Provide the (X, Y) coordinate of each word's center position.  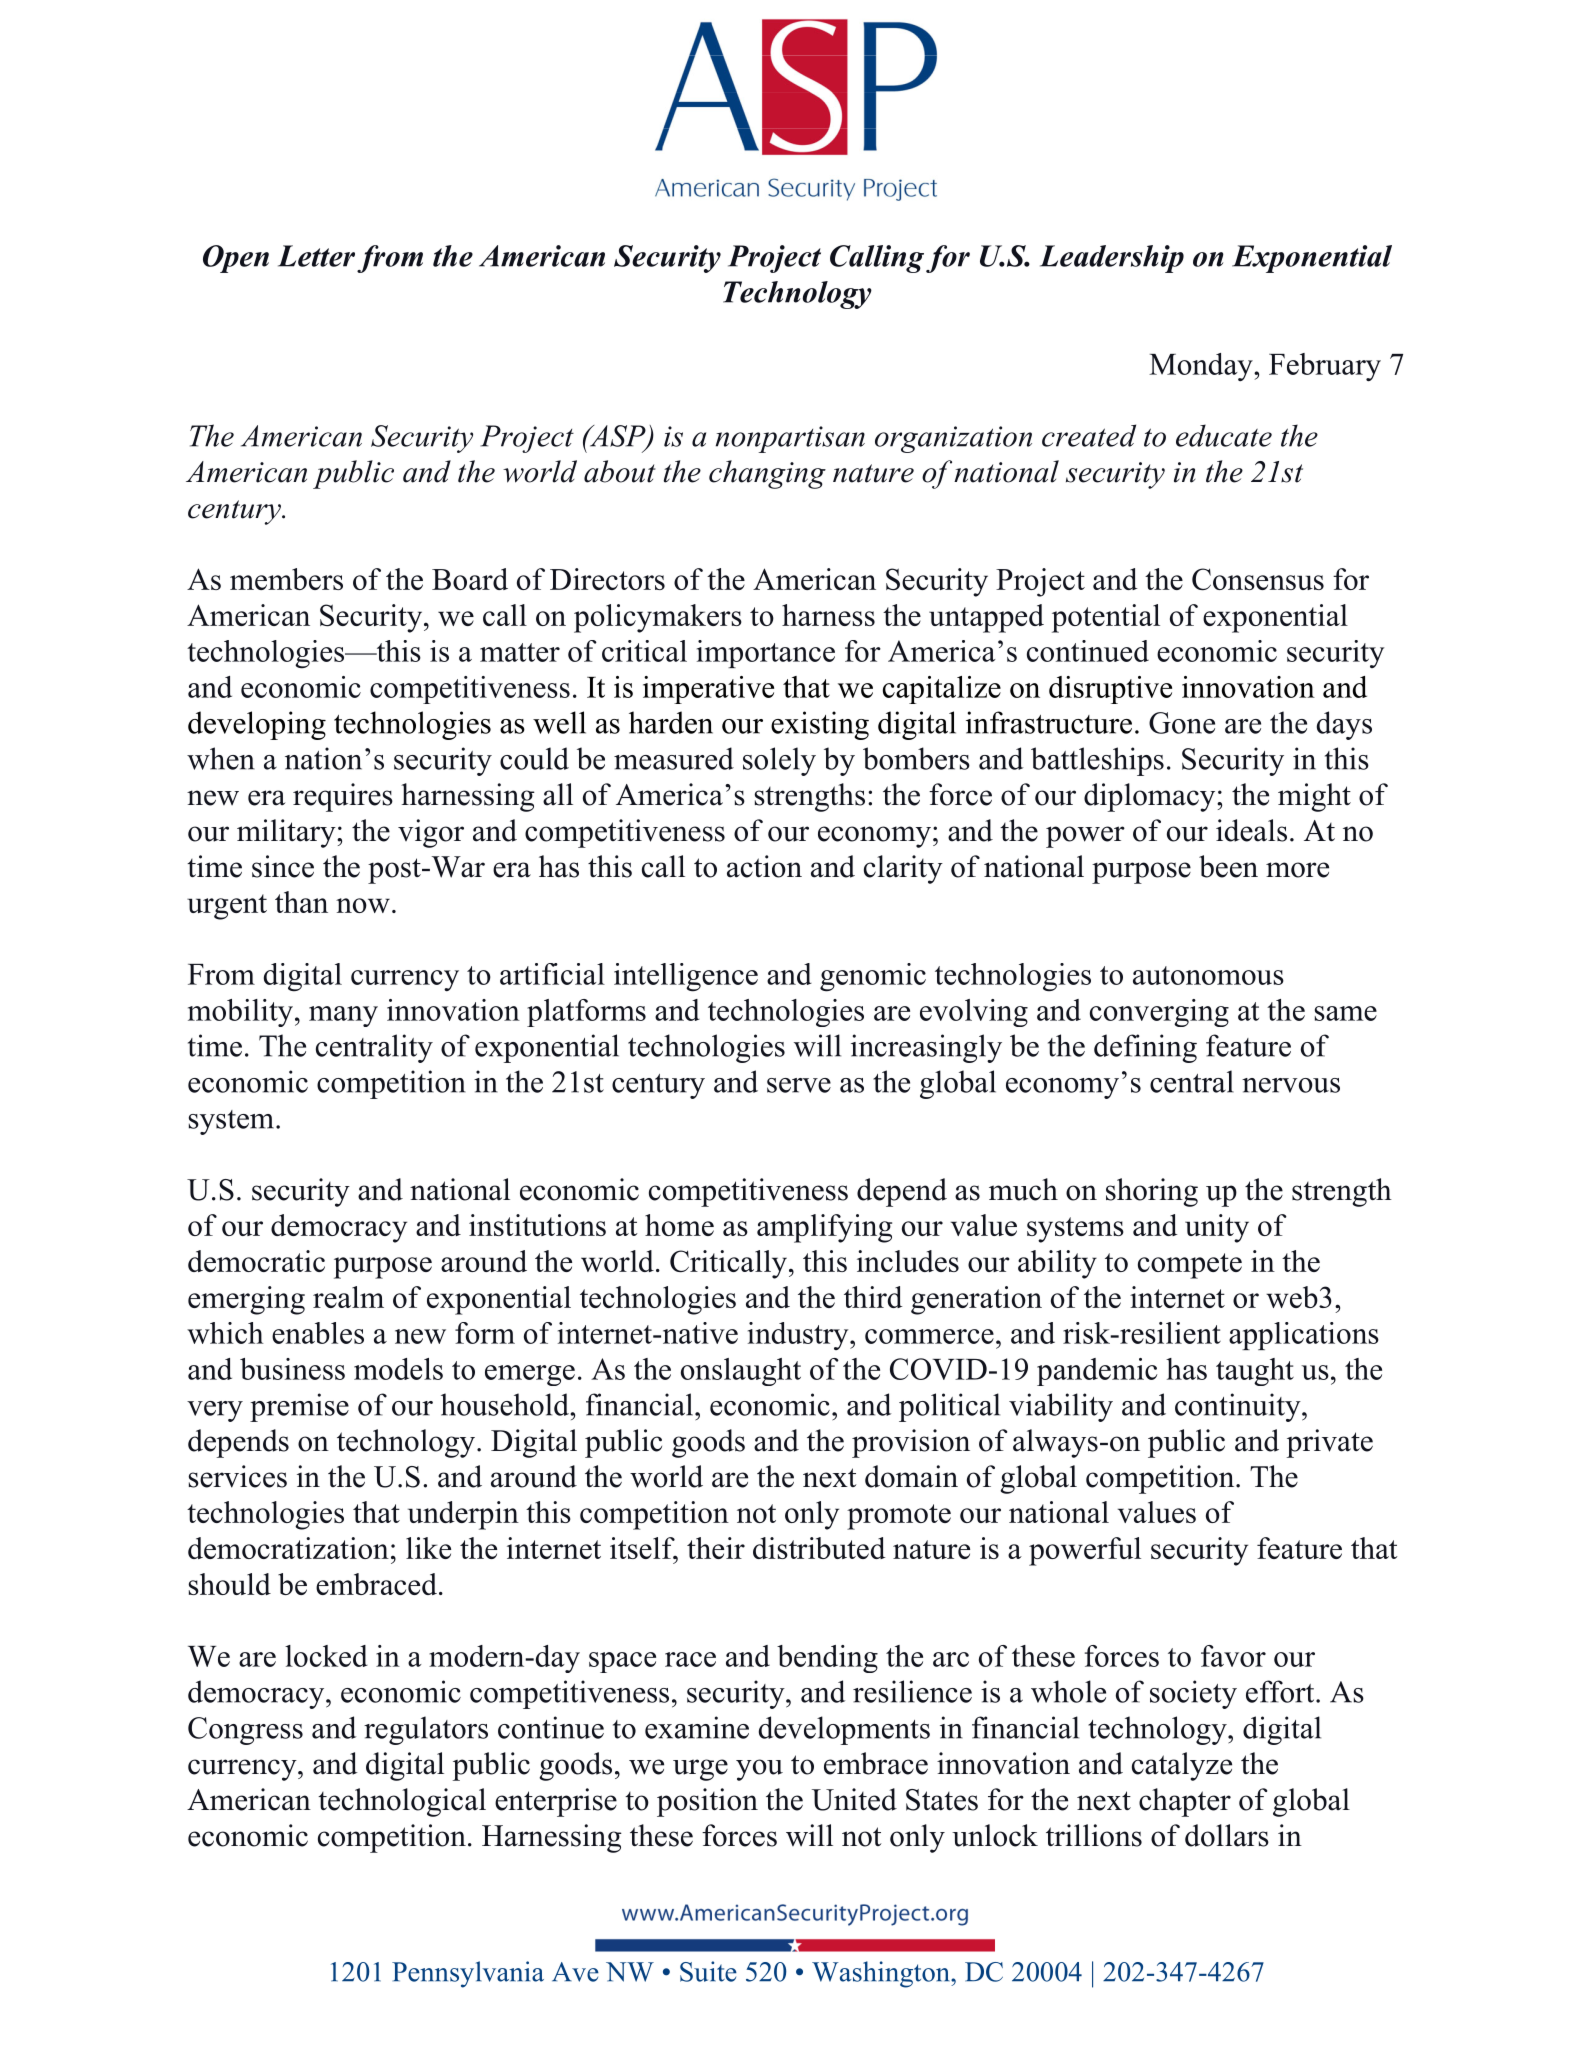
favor (1233, 1656)
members (286, 579)
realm (348, 1297)
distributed (819, 1548)
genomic (873, 977)
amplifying (824, 1228)
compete (1190, 1266)
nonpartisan (790, 439)
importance (766, 654)
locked (326, 1656)
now (363, 905)
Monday (1202, 367)
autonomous (1208, 975)
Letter (316, 256)
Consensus (1258, 579)
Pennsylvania (468, 1974)
